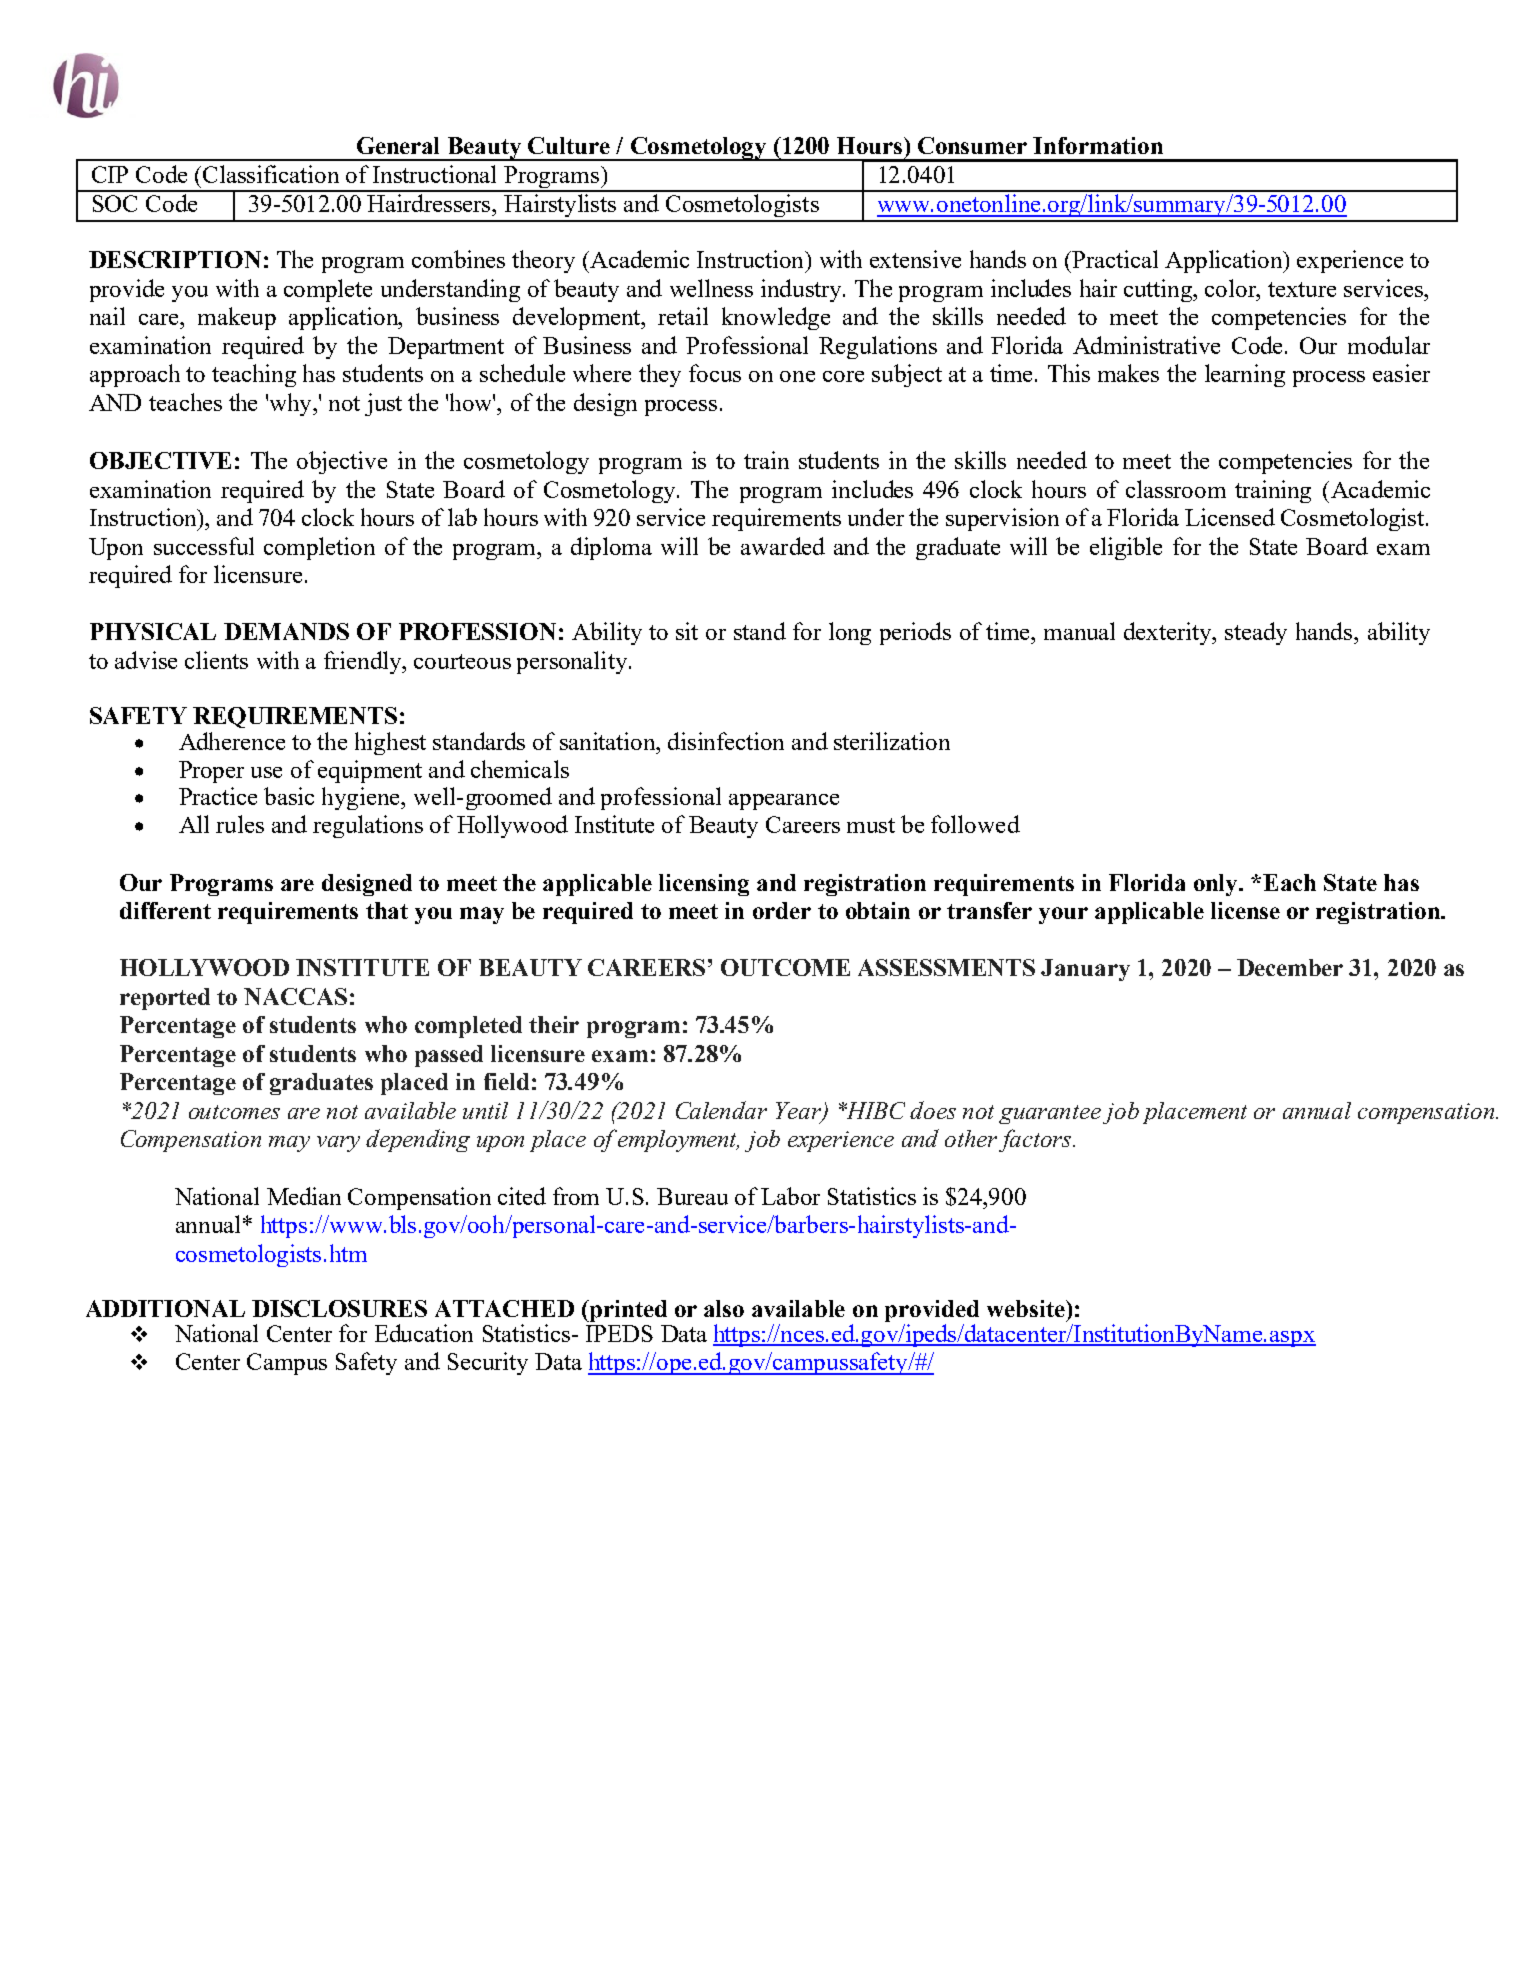 The image size is (1519, 1966). What do you see at coordinates (1290, 967) in the document?
I see `December` at bounding box center [1290, 967].
